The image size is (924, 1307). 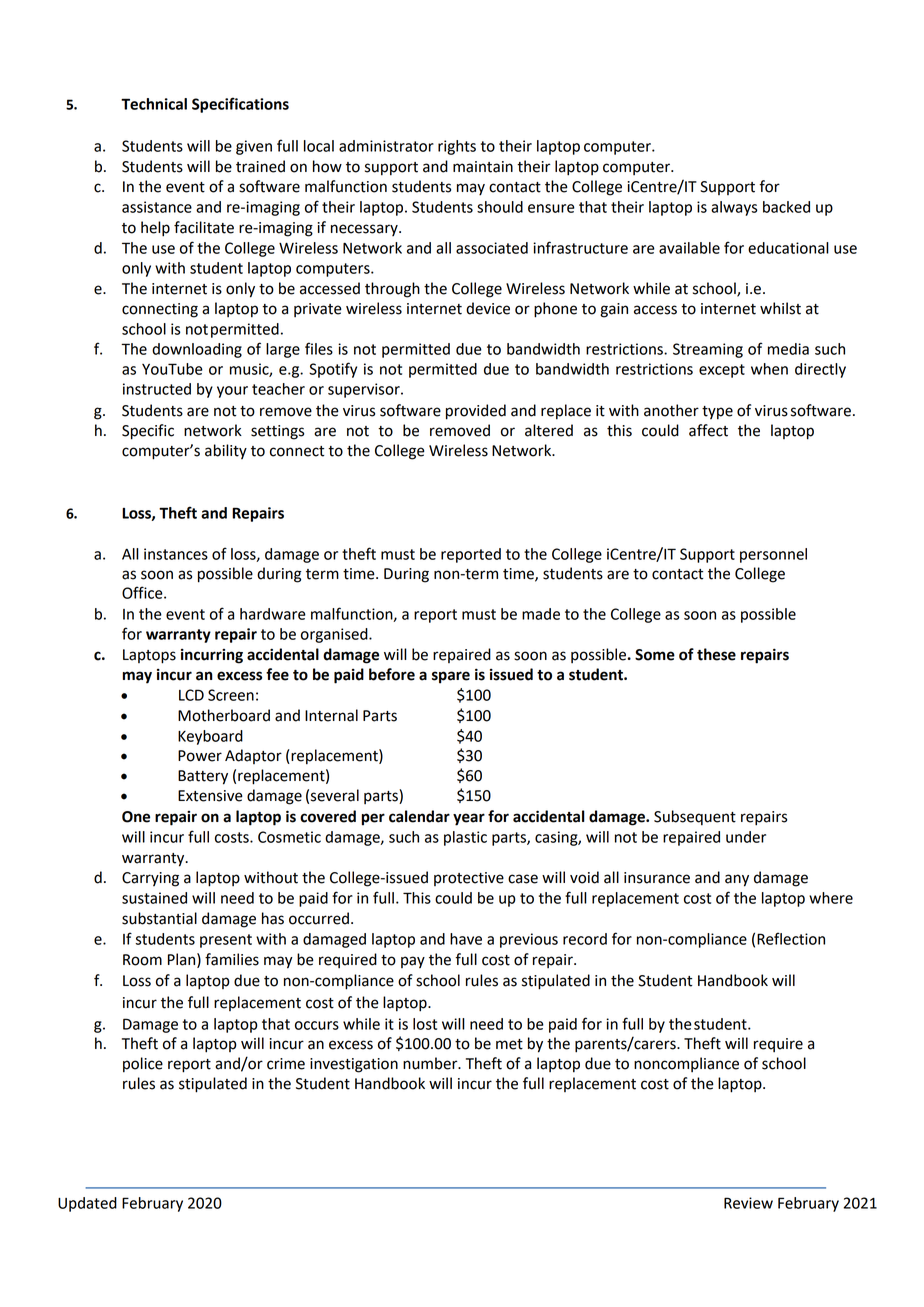 What do you see at coordinates (154, 104) in the image?
I see `Technical` at bounding box center [154, 104].
